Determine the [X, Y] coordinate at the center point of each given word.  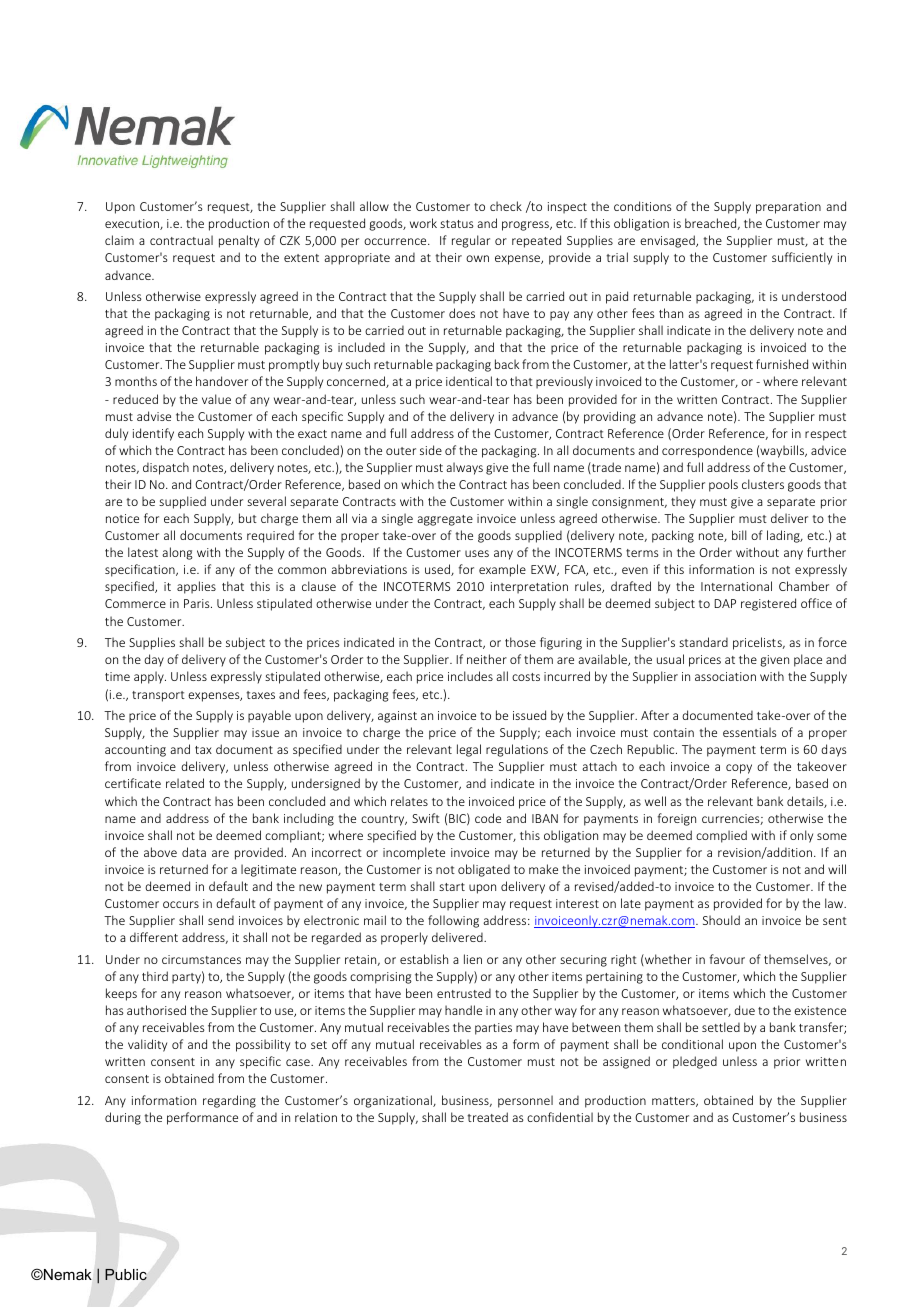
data [194, 852]
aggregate [445, 520]
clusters [763, 484]
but [248, 518]
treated [487, 1117]
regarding [229, 1101]
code [488, 818]
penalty [239, 241]
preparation [788, 208]
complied [721, 836]
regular [471, 241]
